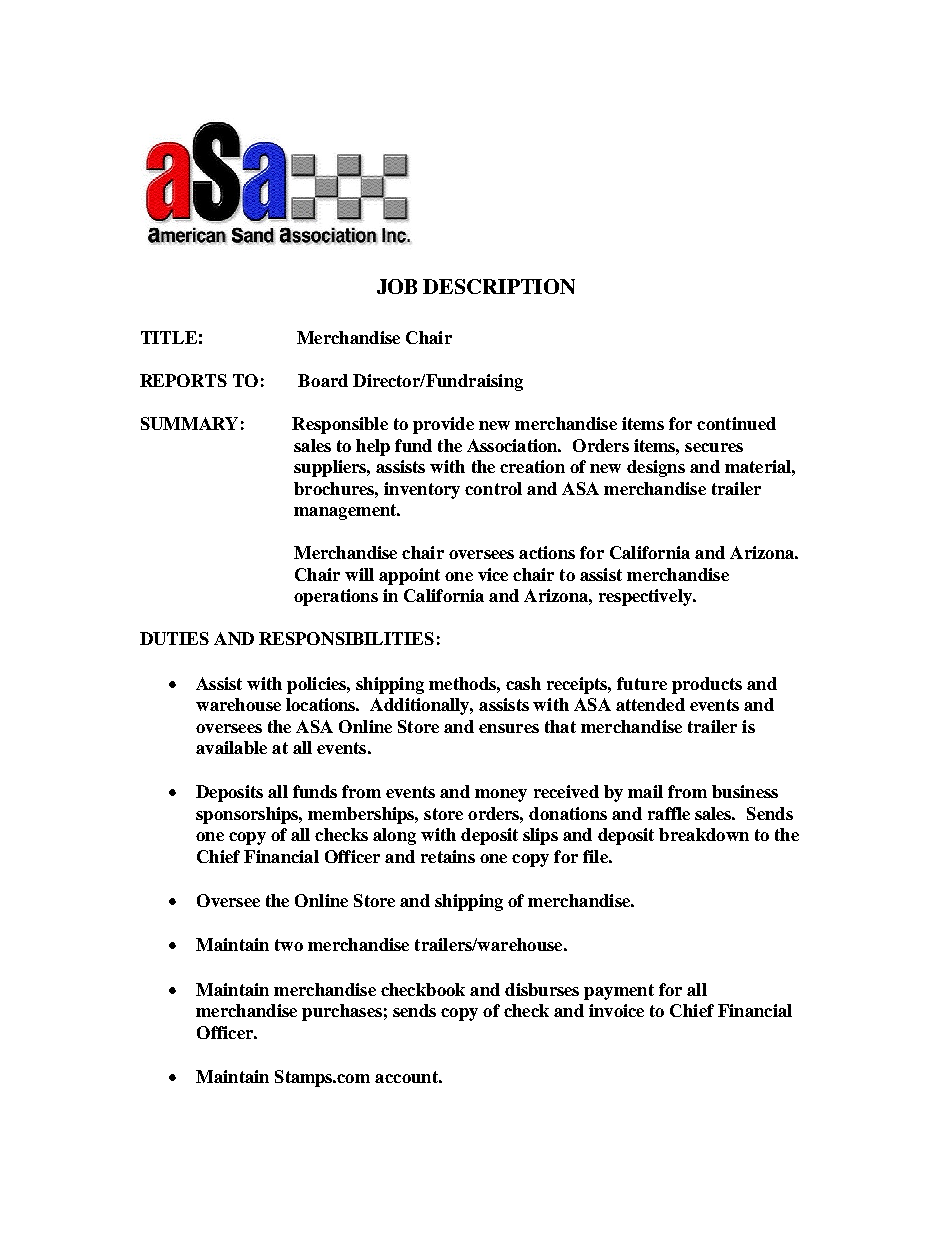  What do you see at coordinates (499, 286) in the document?
I see `DESCRIPTION` at bounding box center [499, 286].
